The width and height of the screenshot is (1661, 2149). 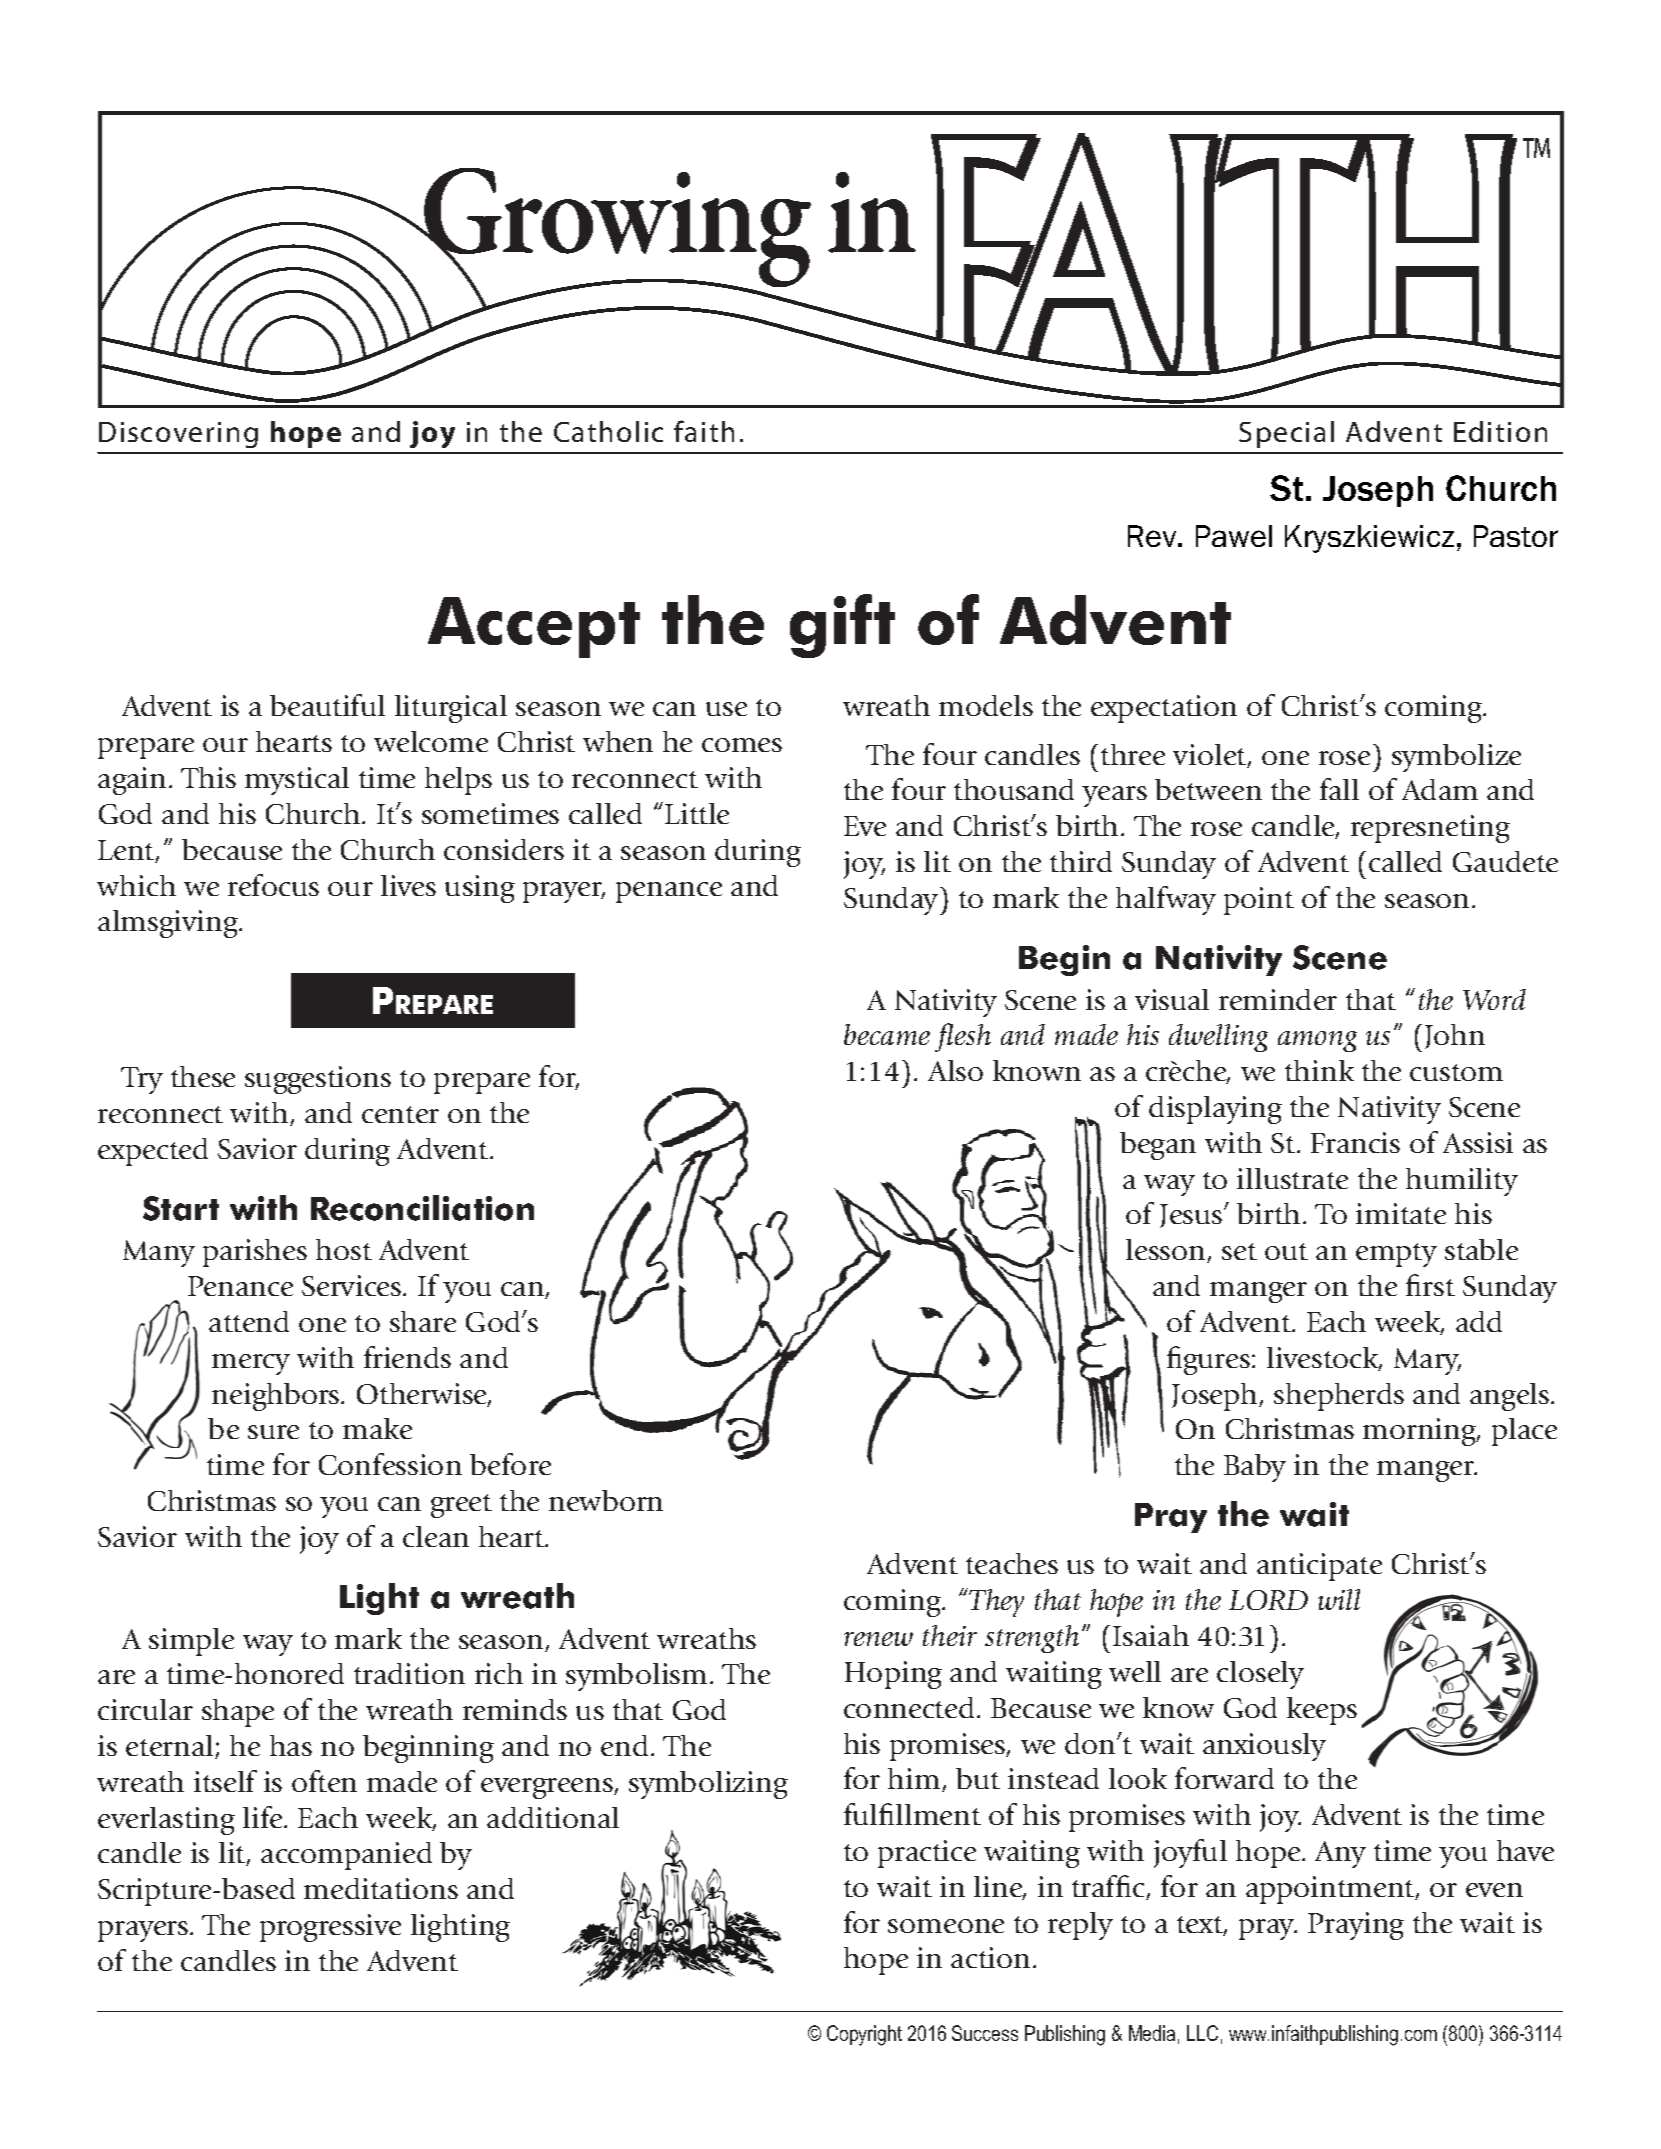 What do you see at coordinates (616, 229) in the screenshot?
I see `Growing` at bounding box center [616, 229].
